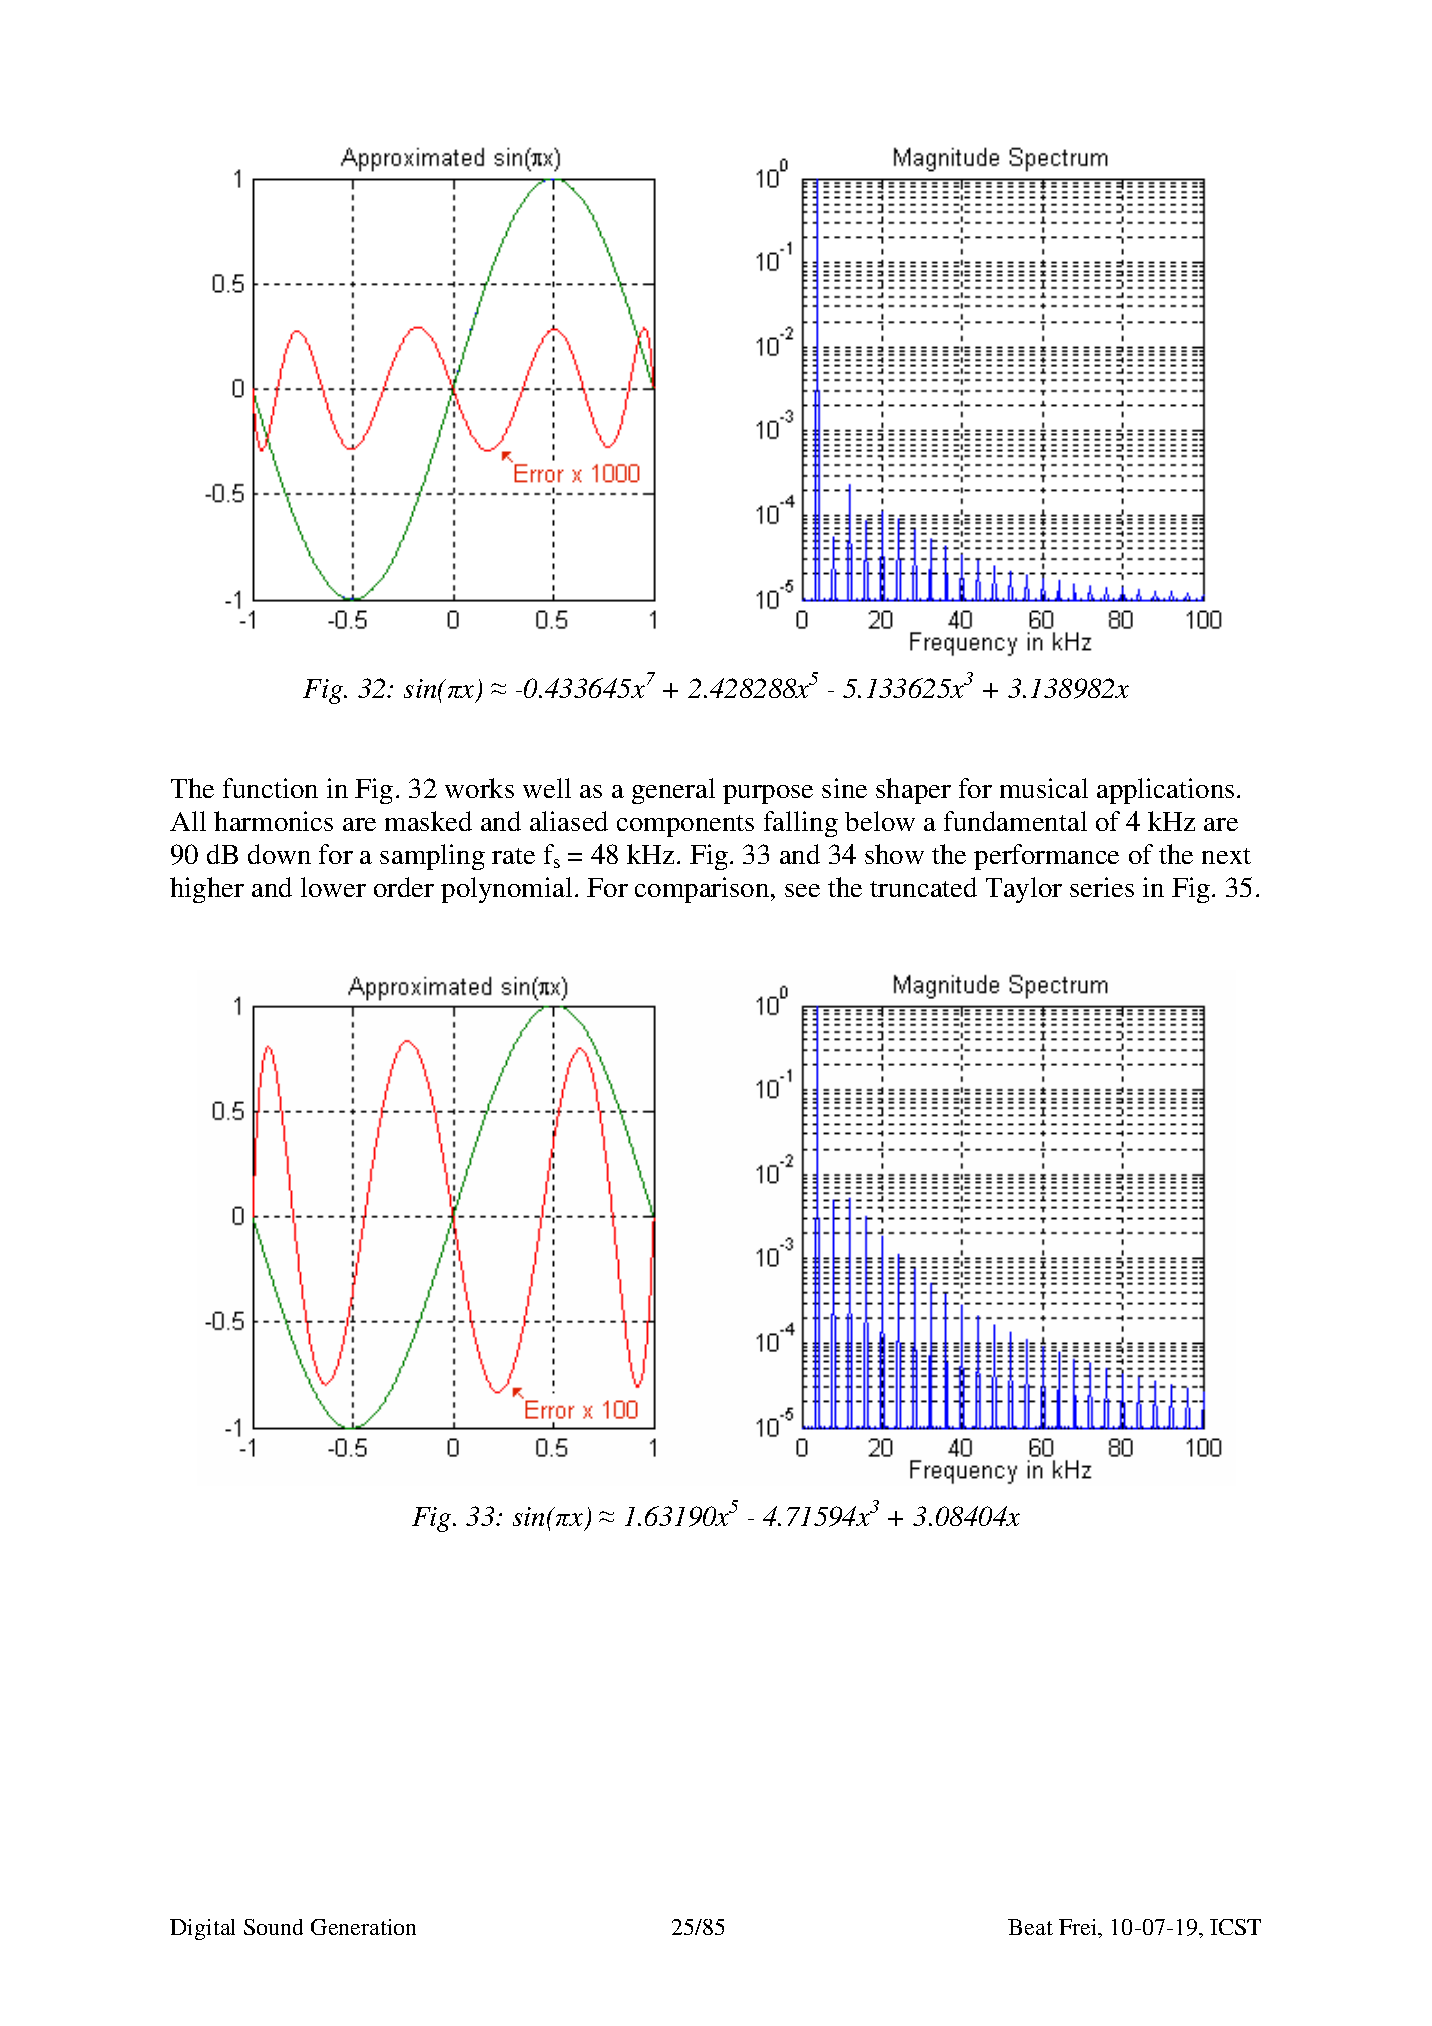 The width and height of the image is (1432, 2026). I want to click on Frei, so click(1079, 1928).
